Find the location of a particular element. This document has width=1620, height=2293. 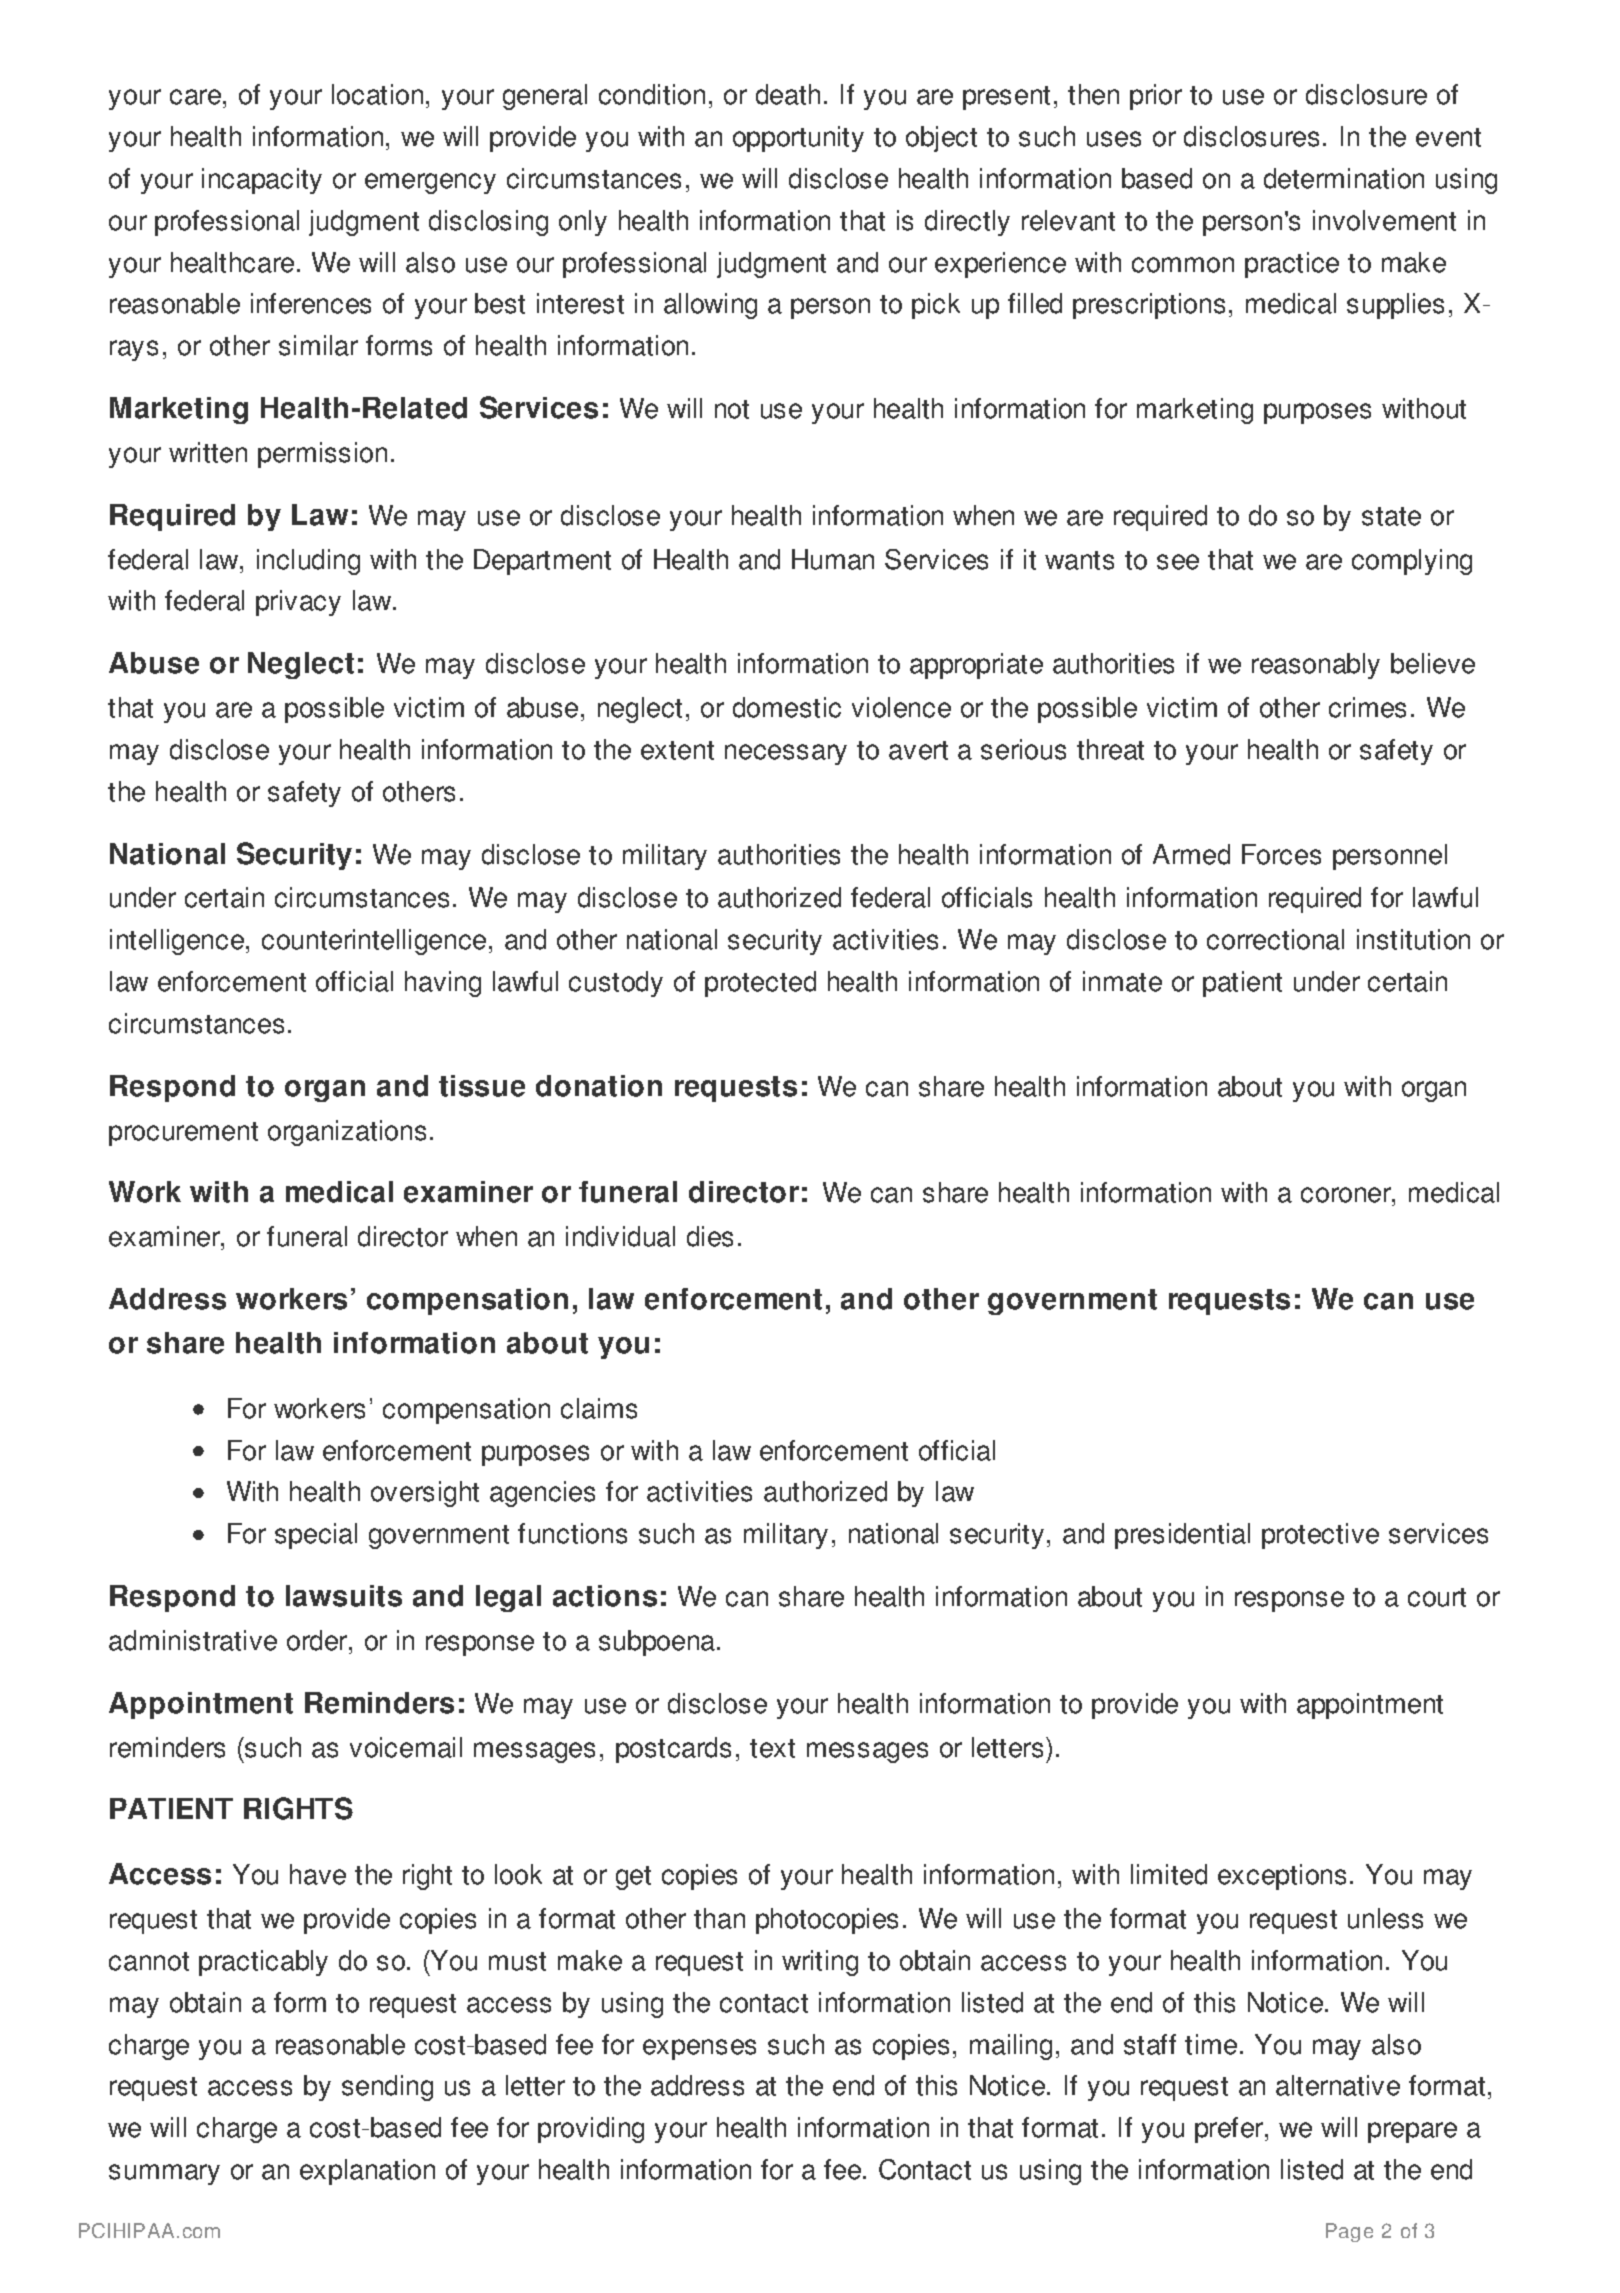

determination is located at coordinates (1344, 178).
